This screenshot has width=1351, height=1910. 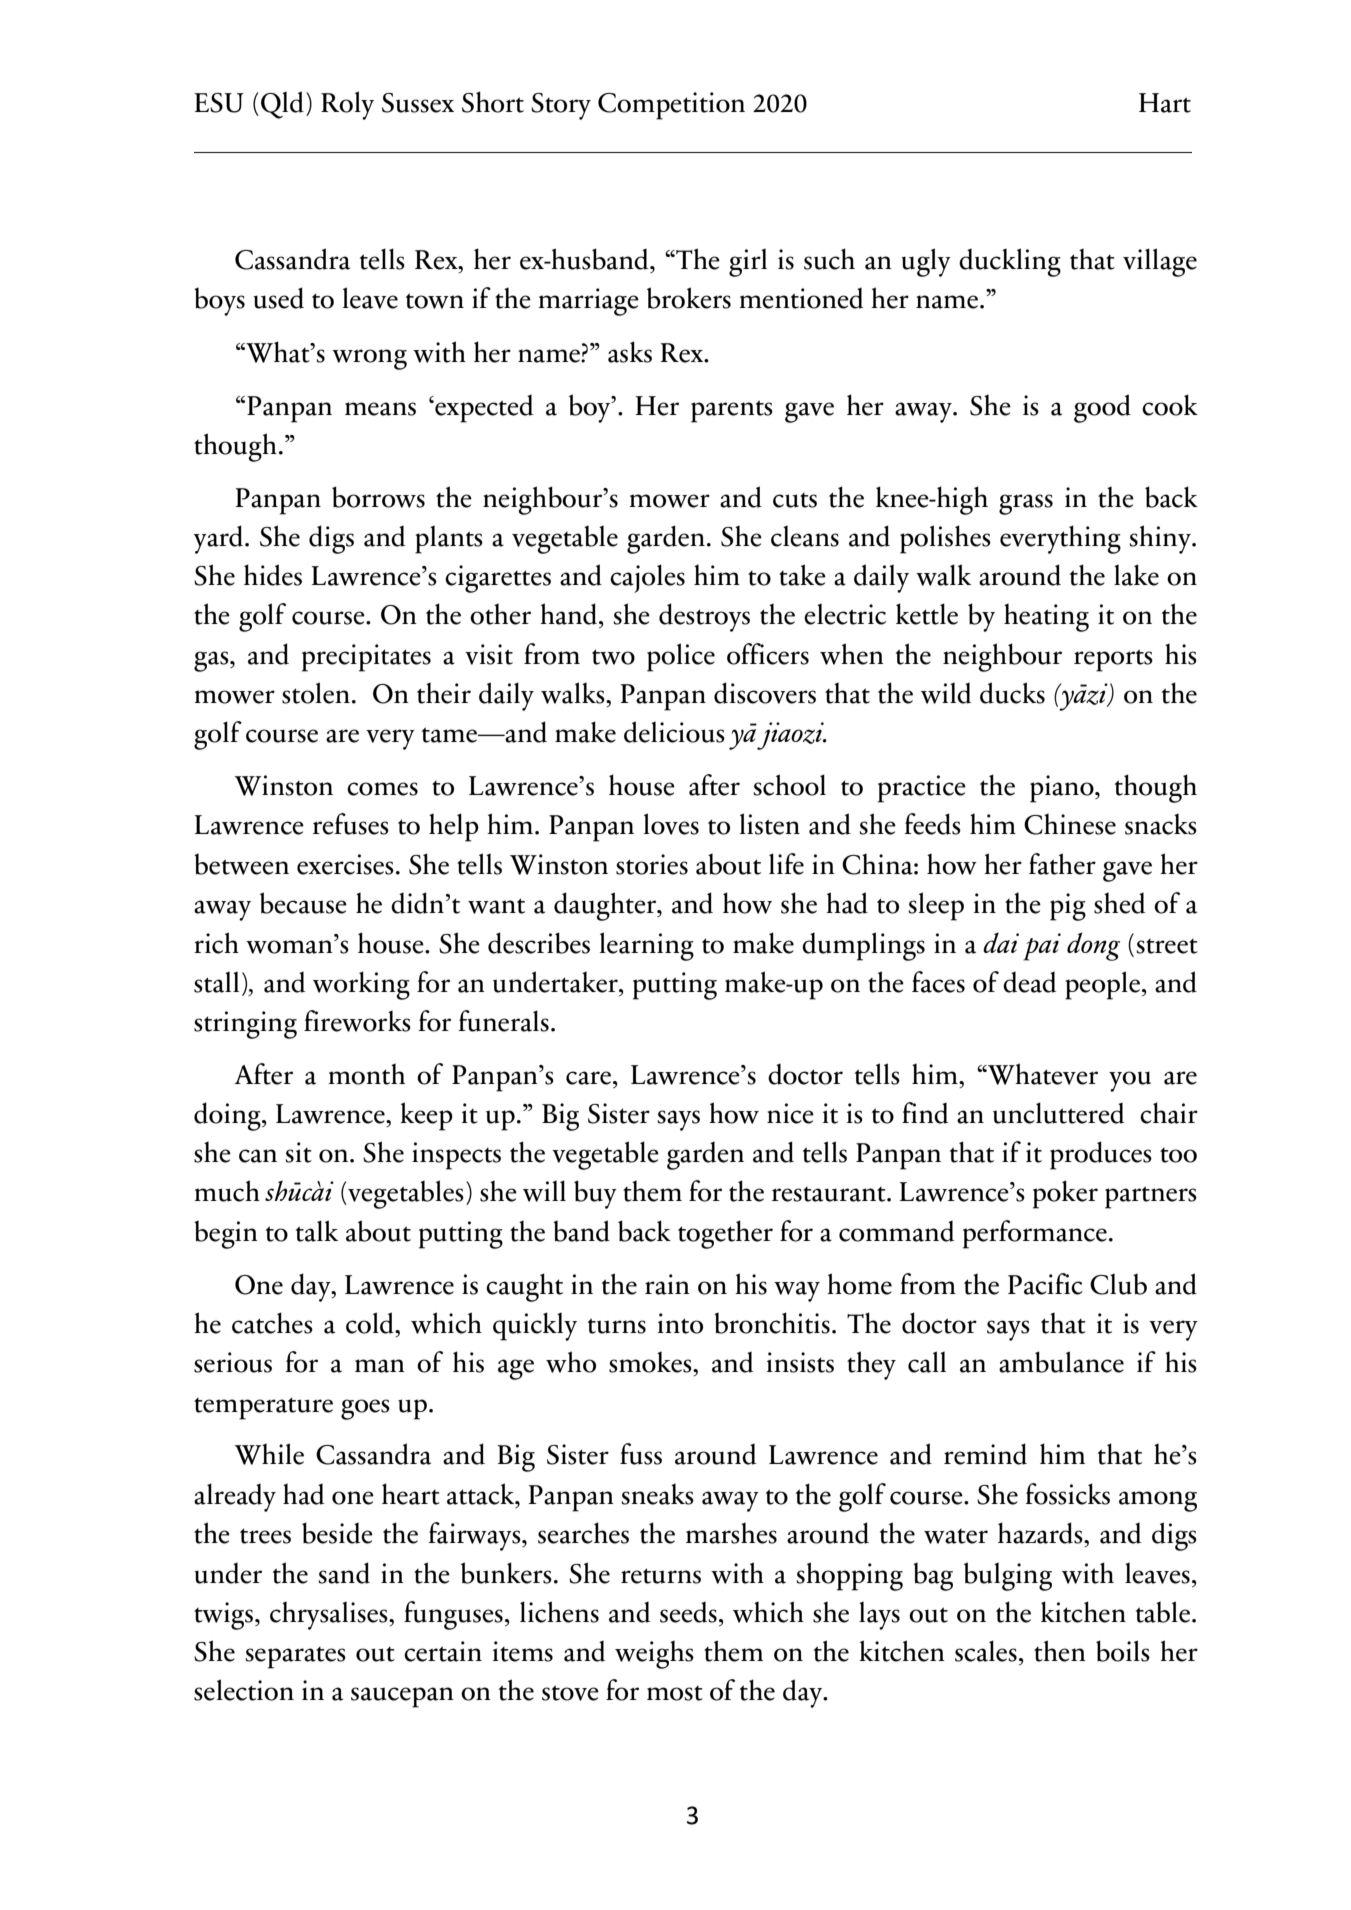 What do you see at coordinates (317, 1231) in the screenshot?
I see `talk` at bounding box center [317, 1231].
